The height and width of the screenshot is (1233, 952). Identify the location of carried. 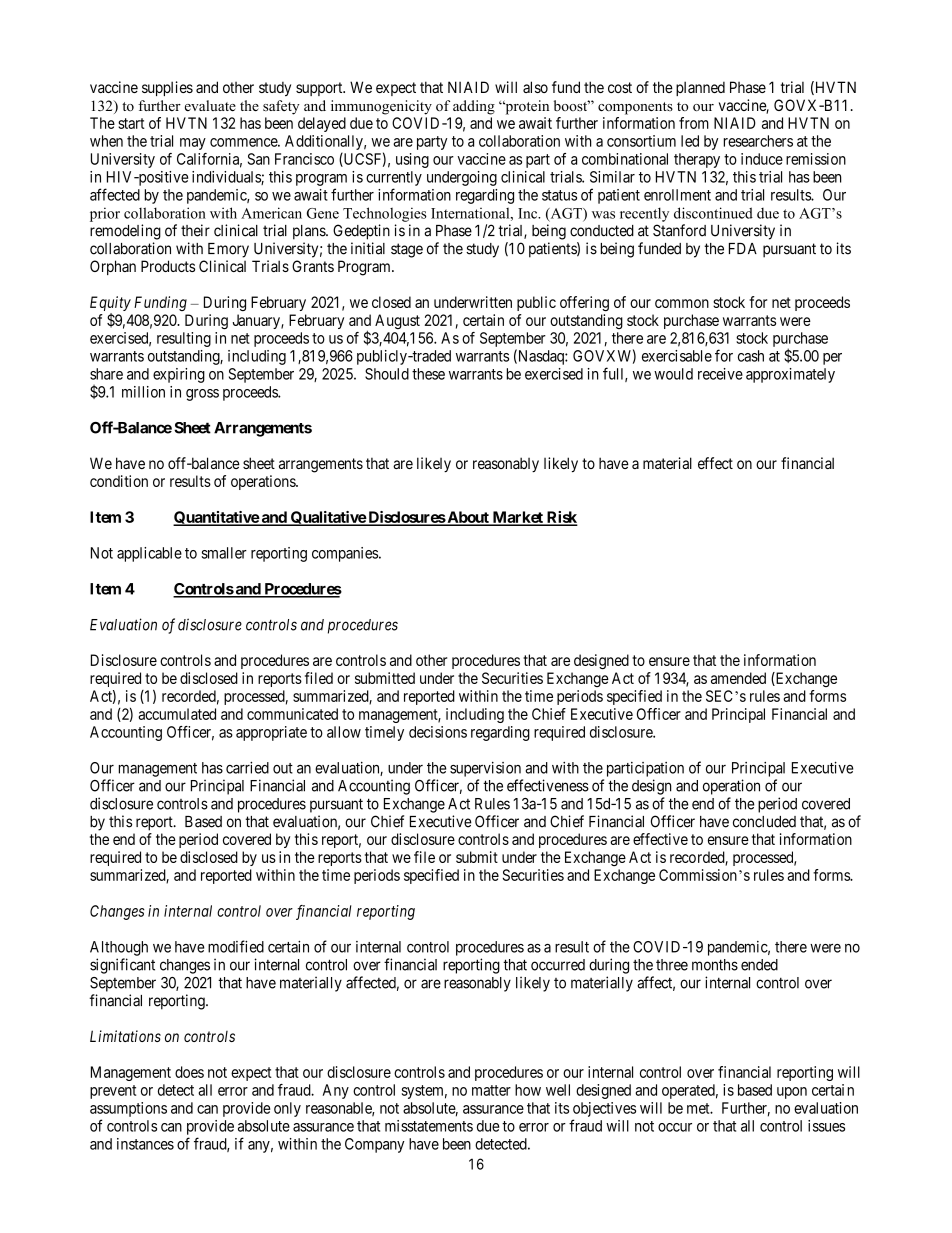
(247, 767).
